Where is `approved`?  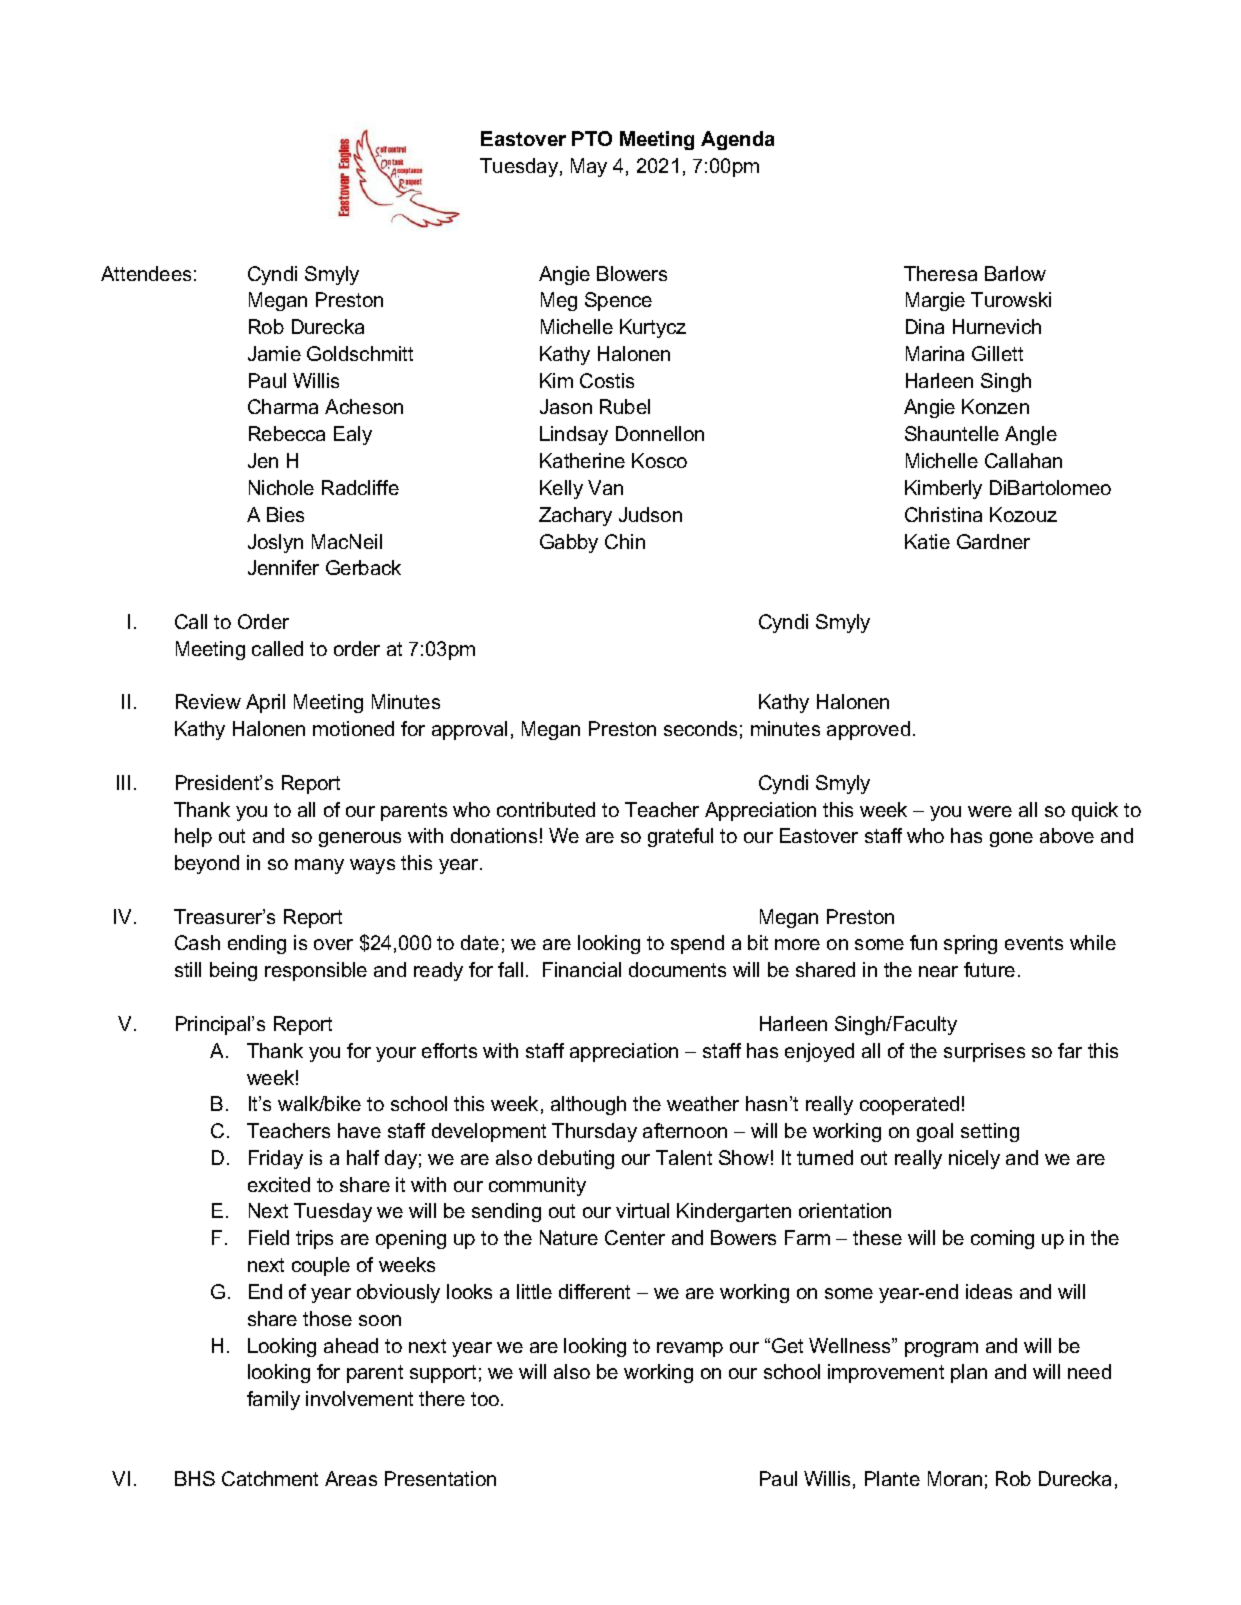 approved is located at coordinates (868, 730).
